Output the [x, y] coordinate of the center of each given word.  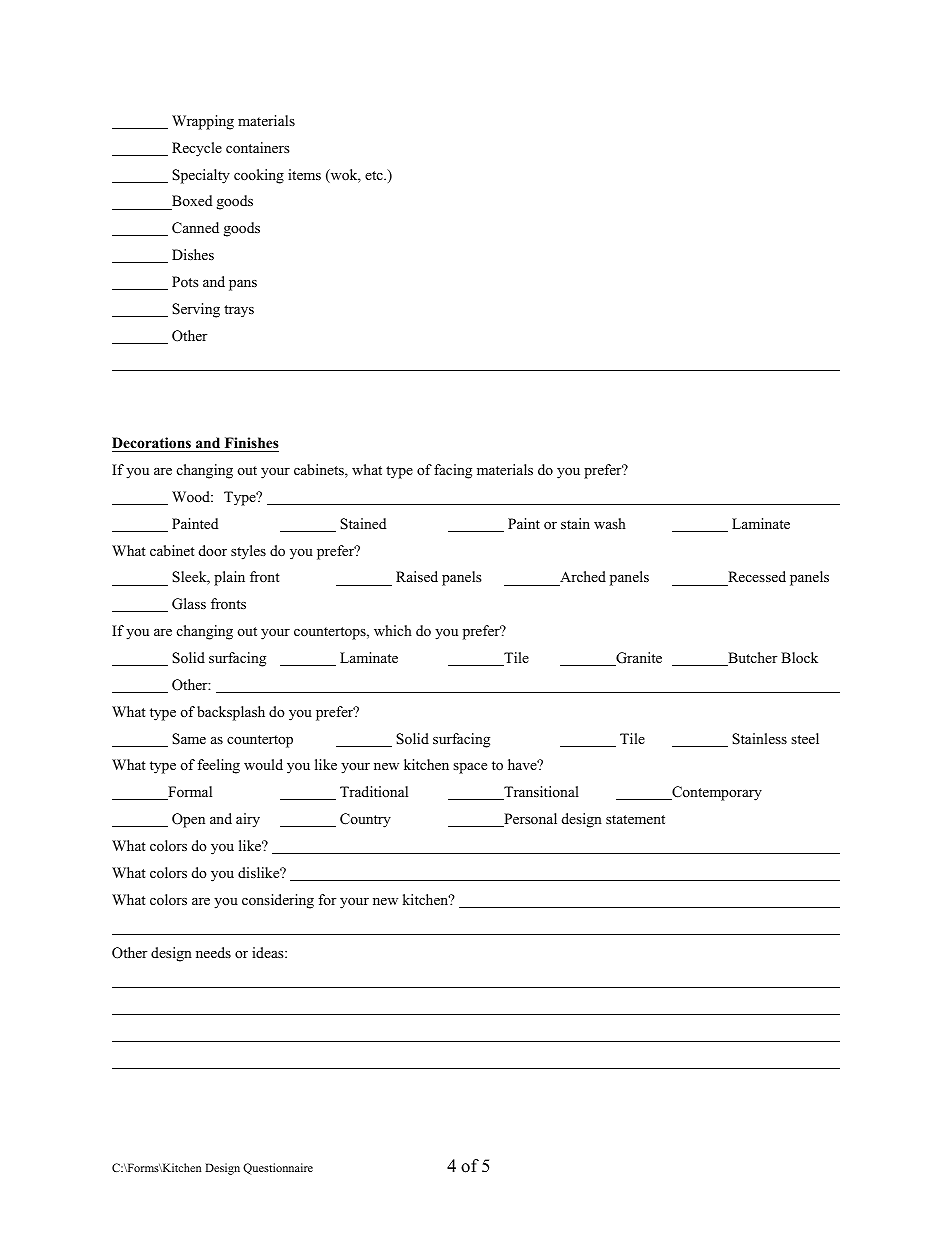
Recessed [756, 578]
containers [258, 147]
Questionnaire [278, 1169]
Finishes [250, 444]
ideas [269, 952]
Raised [417, 576]
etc [375, 175]
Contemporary [716, 793]
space [470, 768]
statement [635, 819]
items [304, 174]
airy [248, 820]
